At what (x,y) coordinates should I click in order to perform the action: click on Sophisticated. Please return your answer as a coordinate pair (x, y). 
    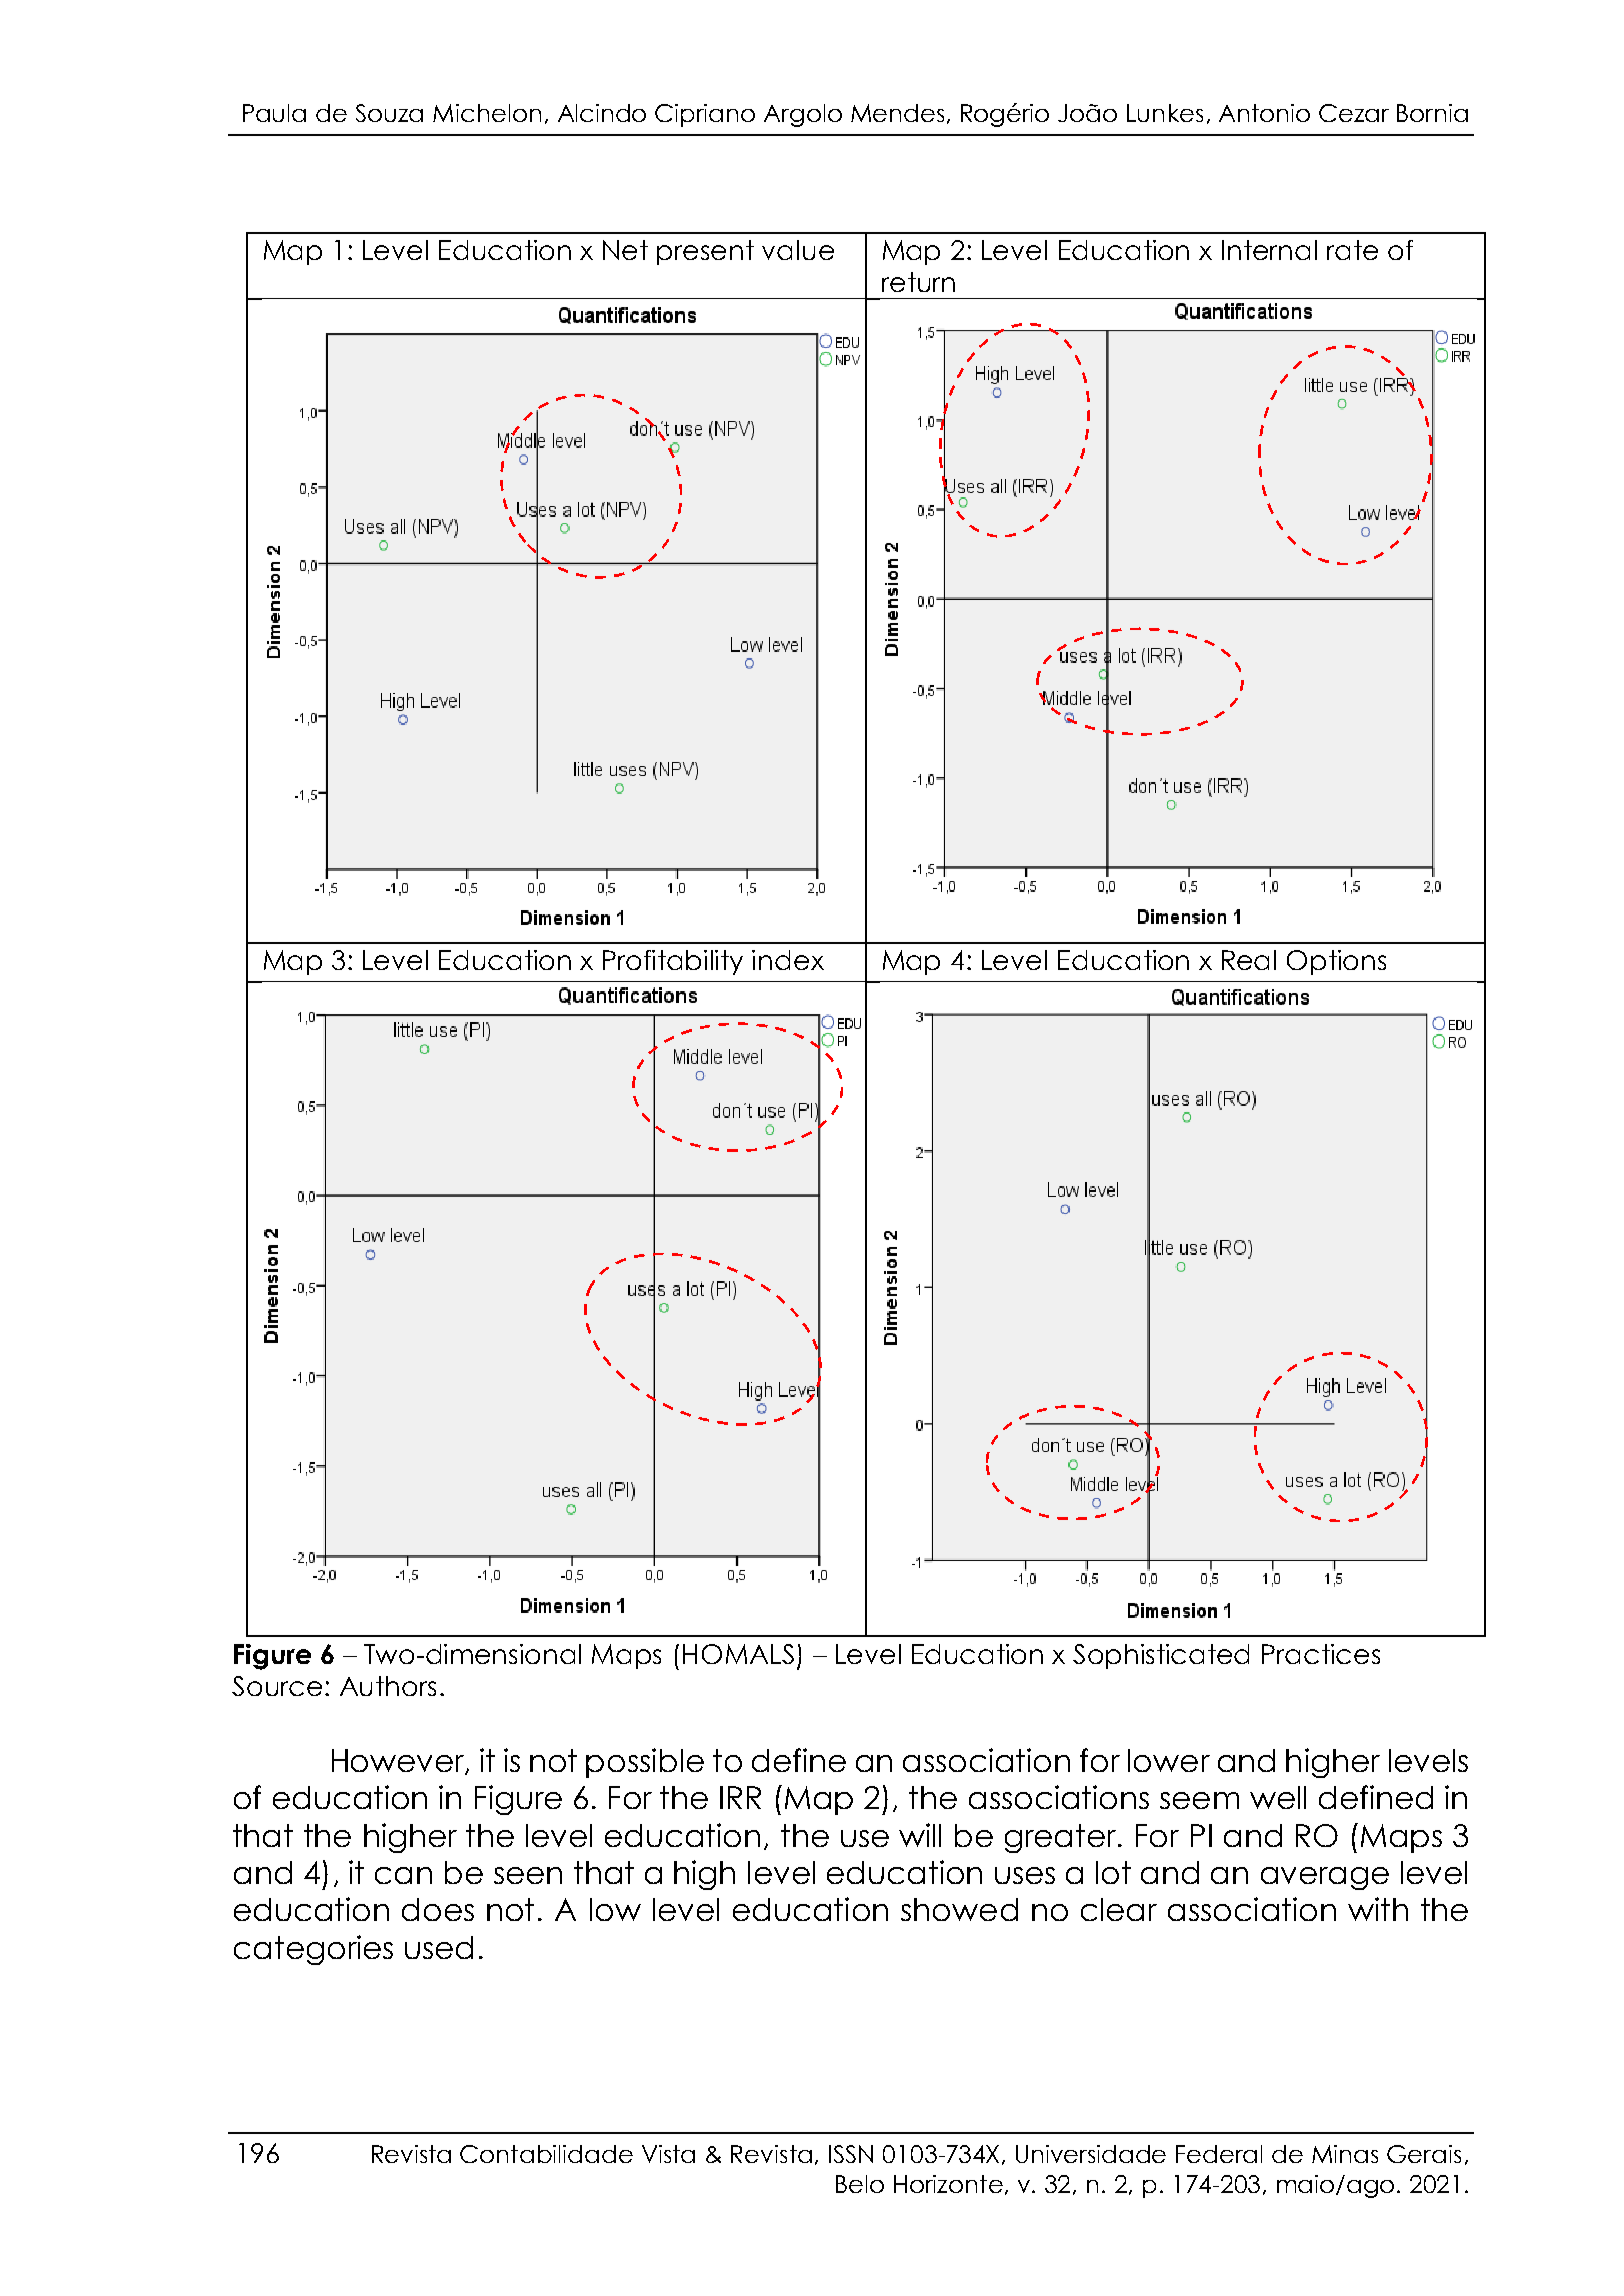
    Looking at the image, I should click on (1161, 1656).
